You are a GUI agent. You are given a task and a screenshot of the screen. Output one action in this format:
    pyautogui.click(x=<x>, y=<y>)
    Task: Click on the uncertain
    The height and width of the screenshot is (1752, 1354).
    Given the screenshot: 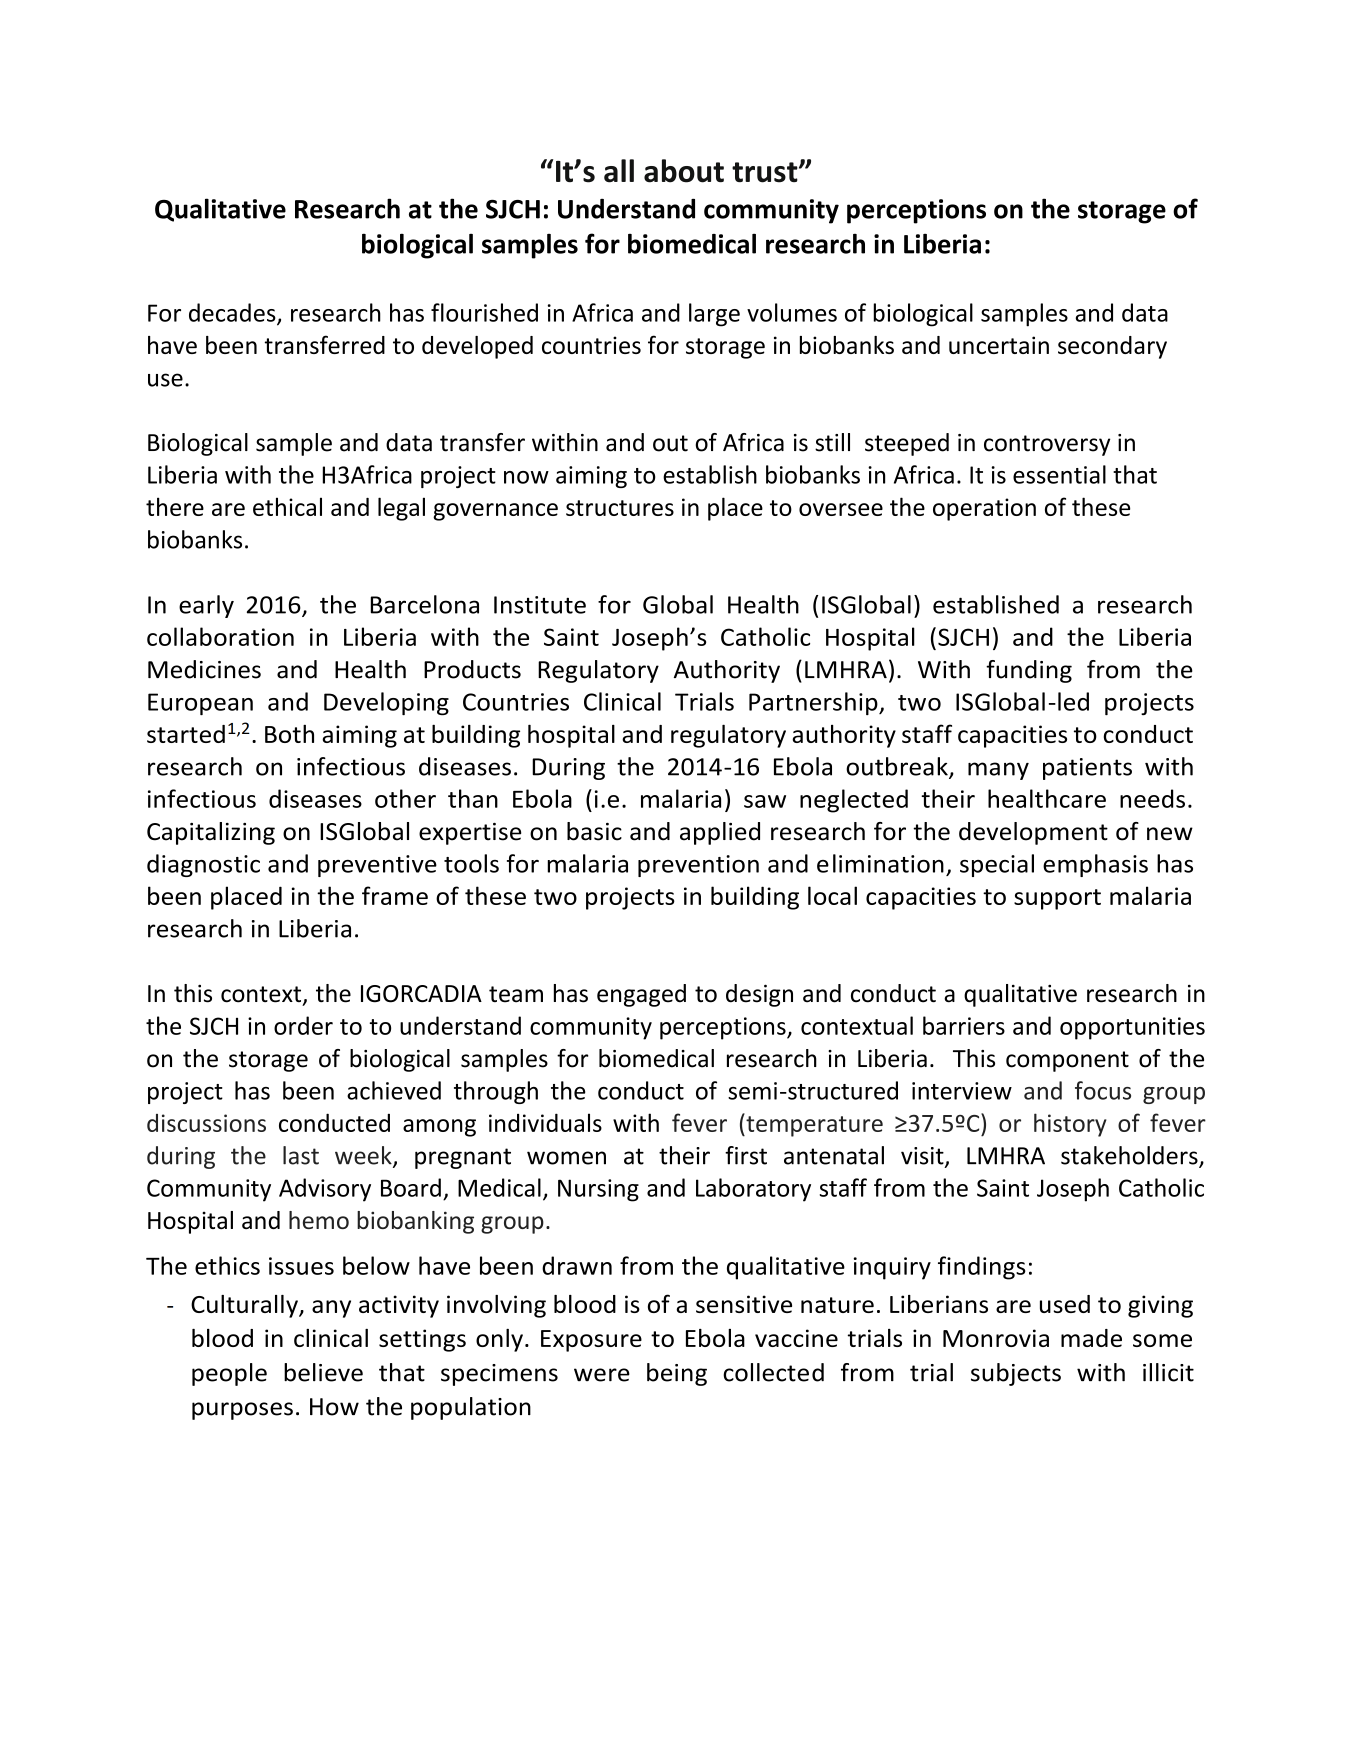 What is the action you would take?
    pyautogui.click(x=999, y=345)
